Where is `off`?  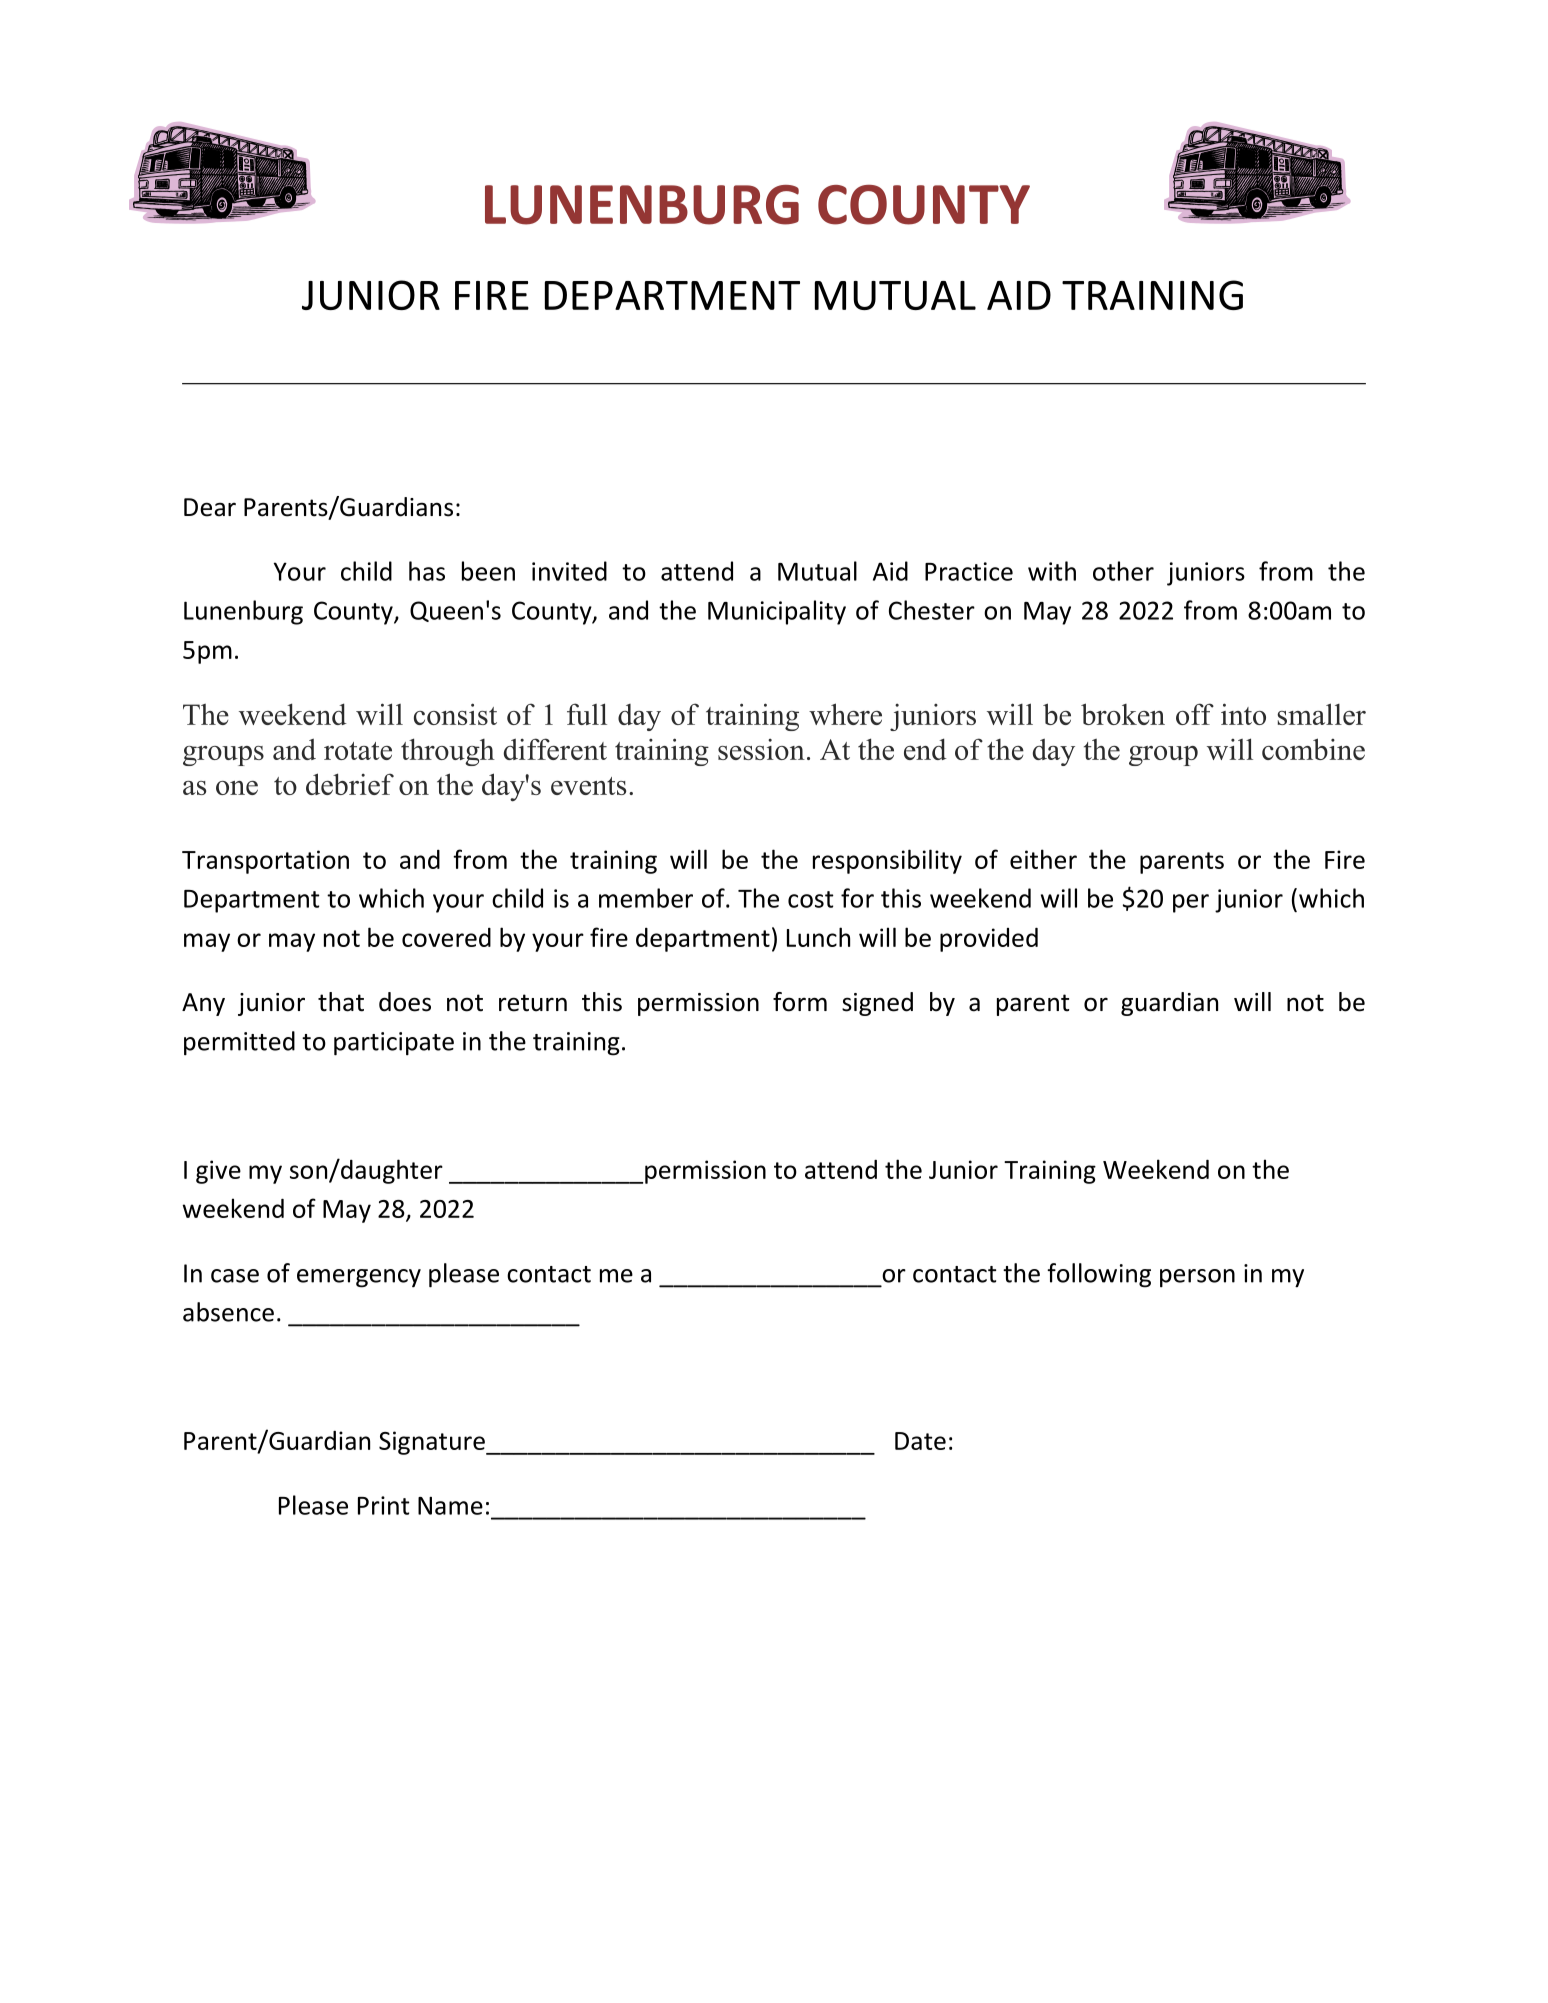
off is located at coordinates (1195, 714).
